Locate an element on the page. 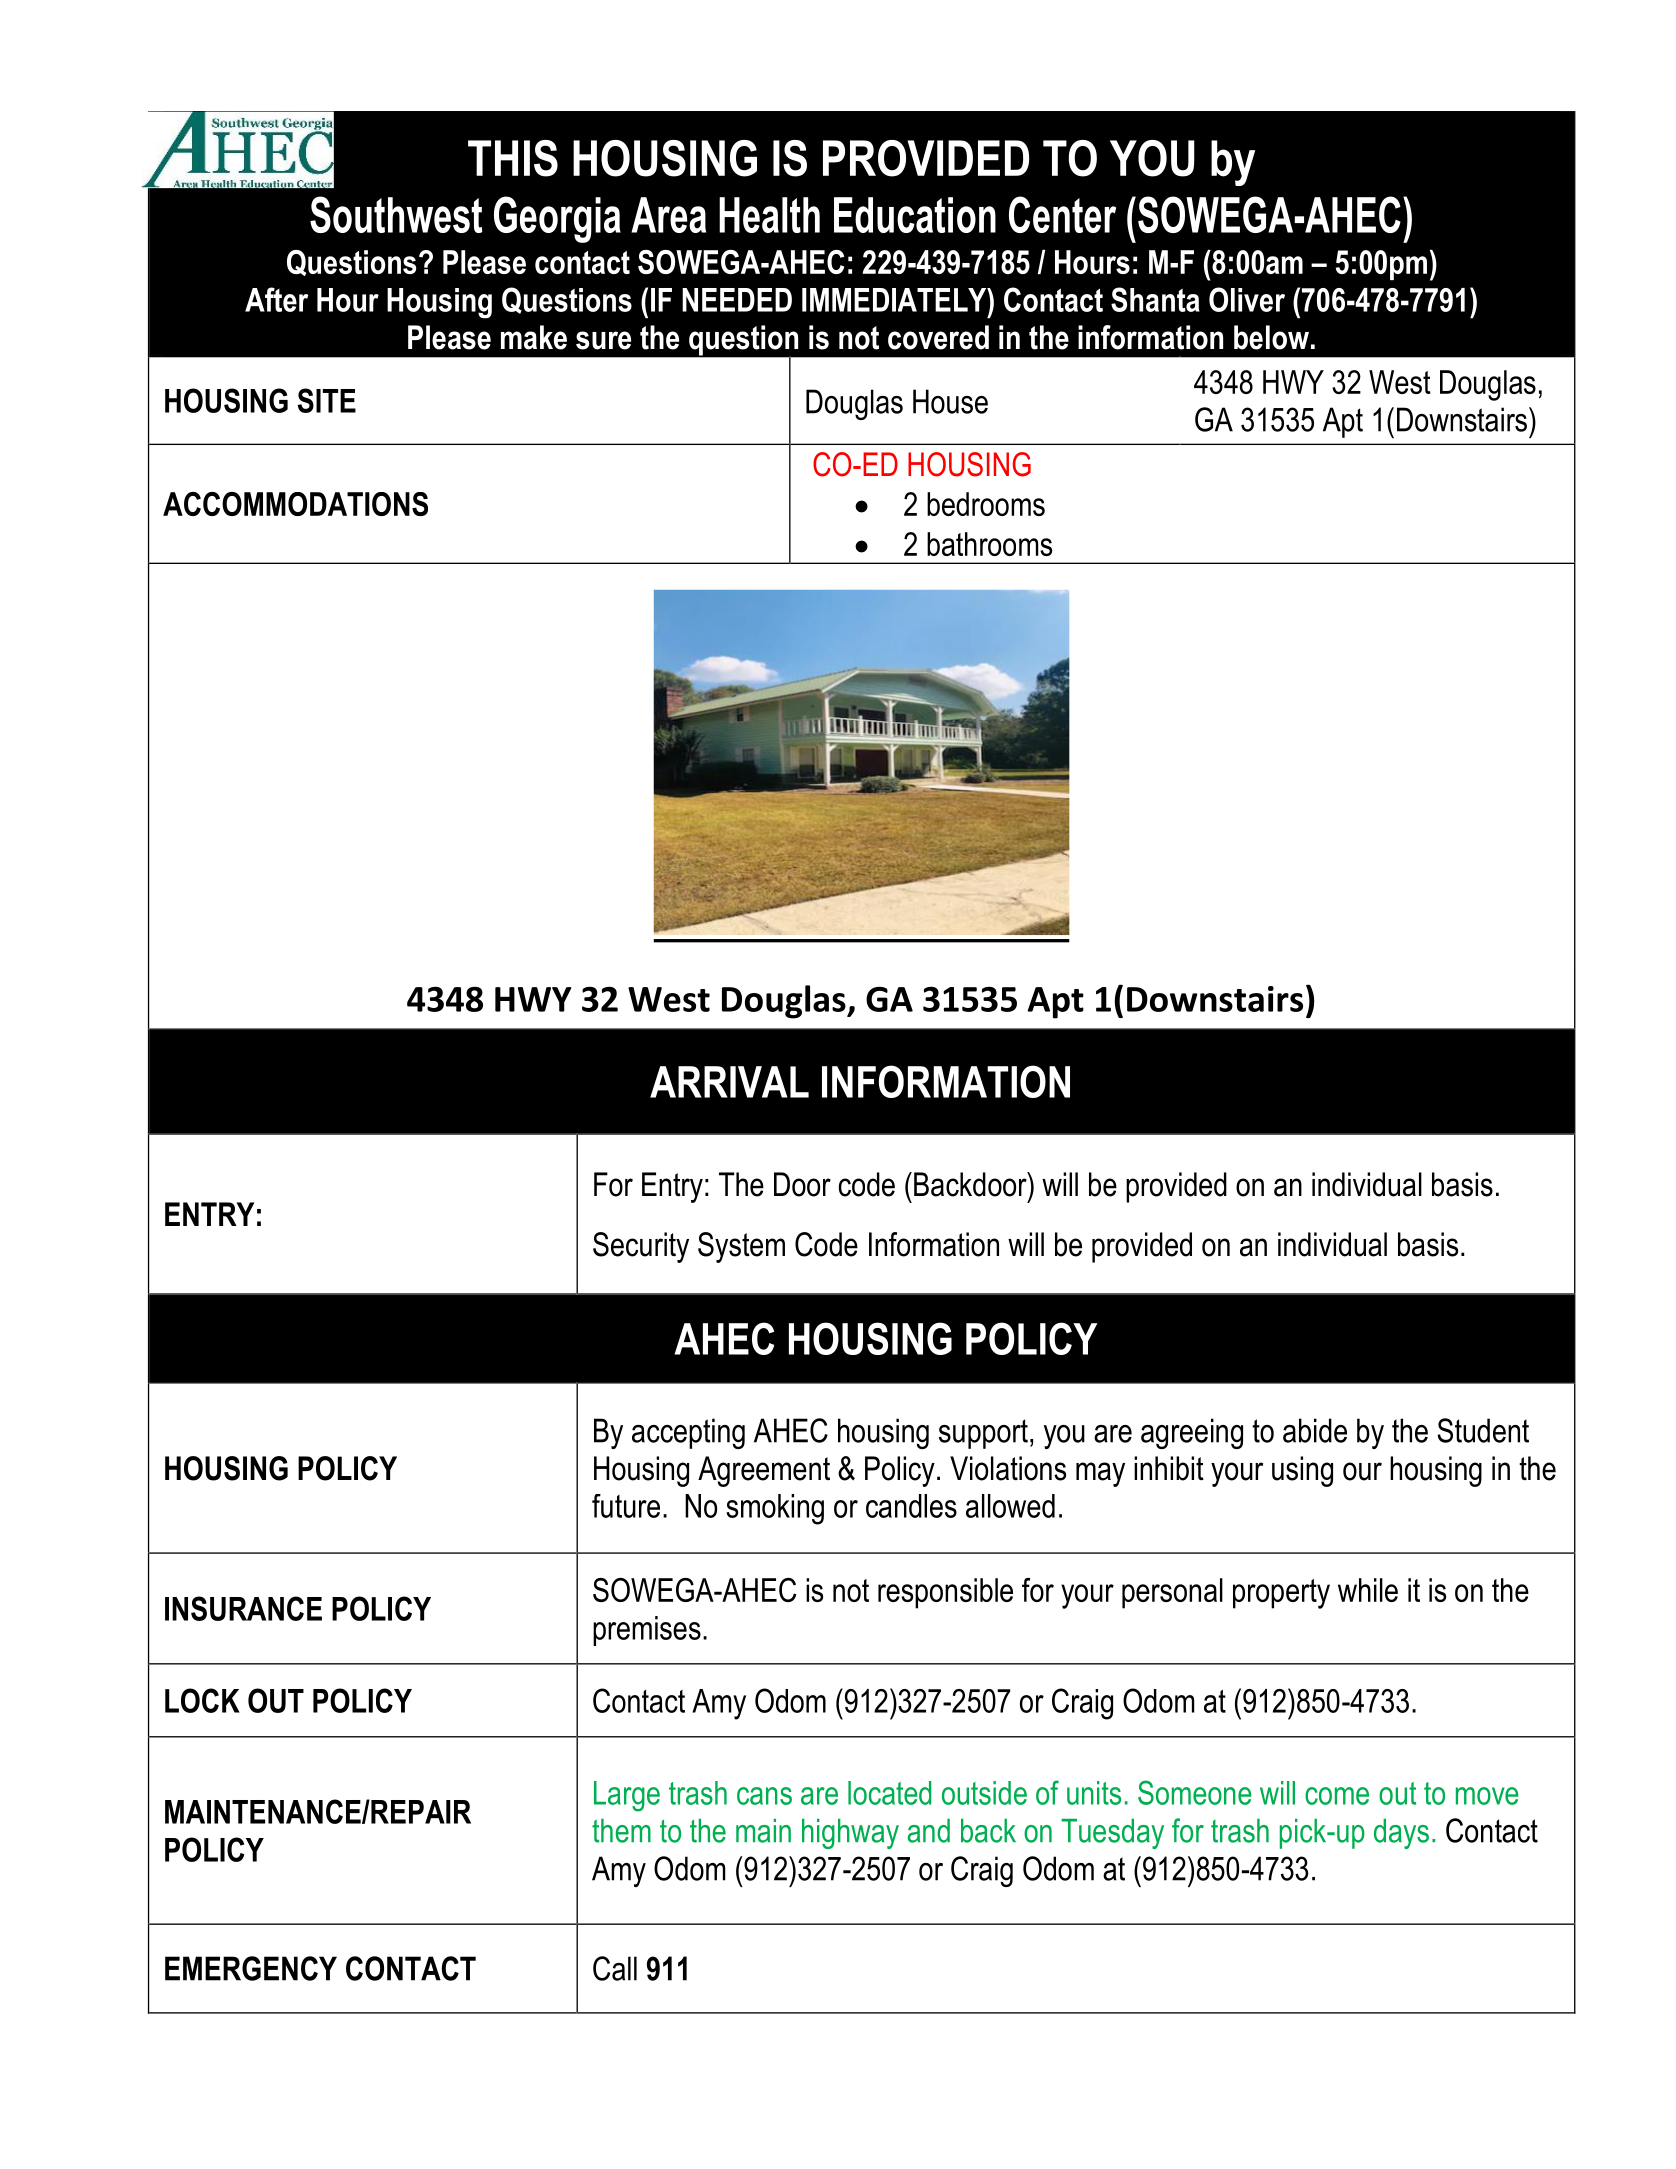 This page has height=2169, width=1676. Education is located at coordinates (915, 215).
